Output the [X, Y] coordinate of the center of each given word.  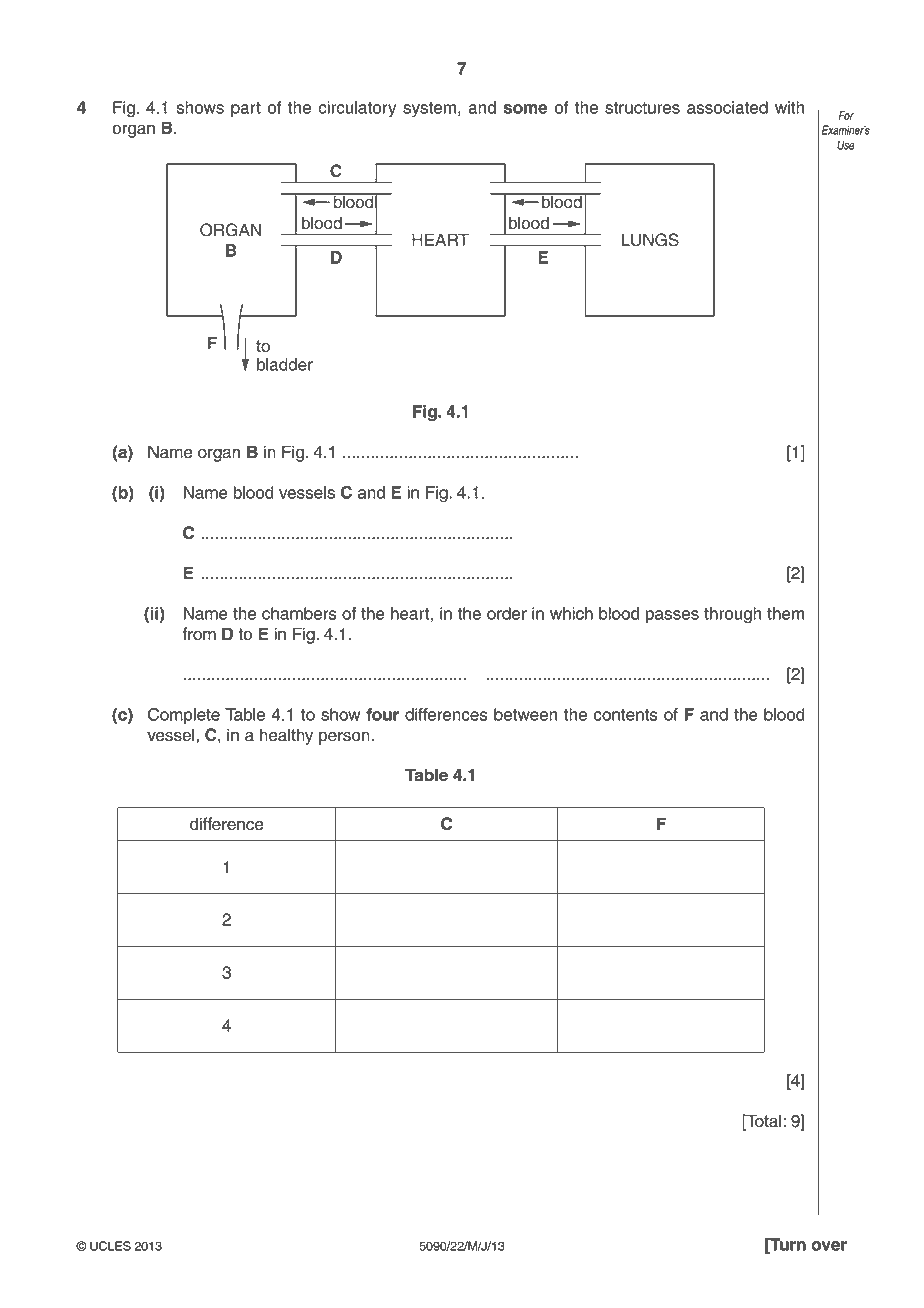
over [829, 1246]
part [246, 109]
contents [626, 715]
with [789, 107]
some [525, 109]
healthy [286, 736]
